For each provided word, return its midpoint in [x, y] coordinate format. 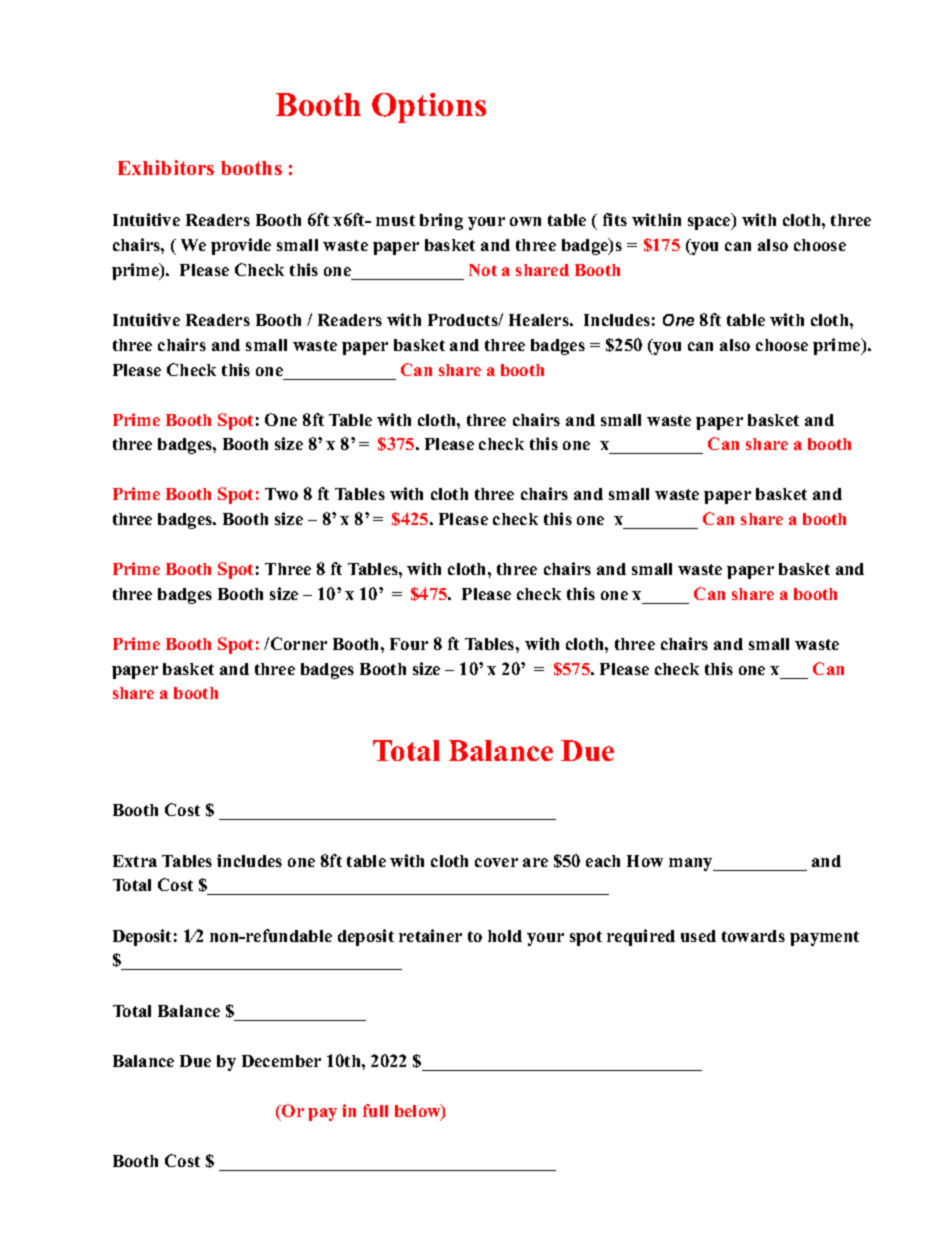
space [710, 223]
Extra [135, 861]
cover [496, 862]
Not [483, 270]
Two [281, 494]
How [645, 861]
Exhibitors [166, 167]
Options [429, 108]
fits [615, 219]
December [281, 1061]
